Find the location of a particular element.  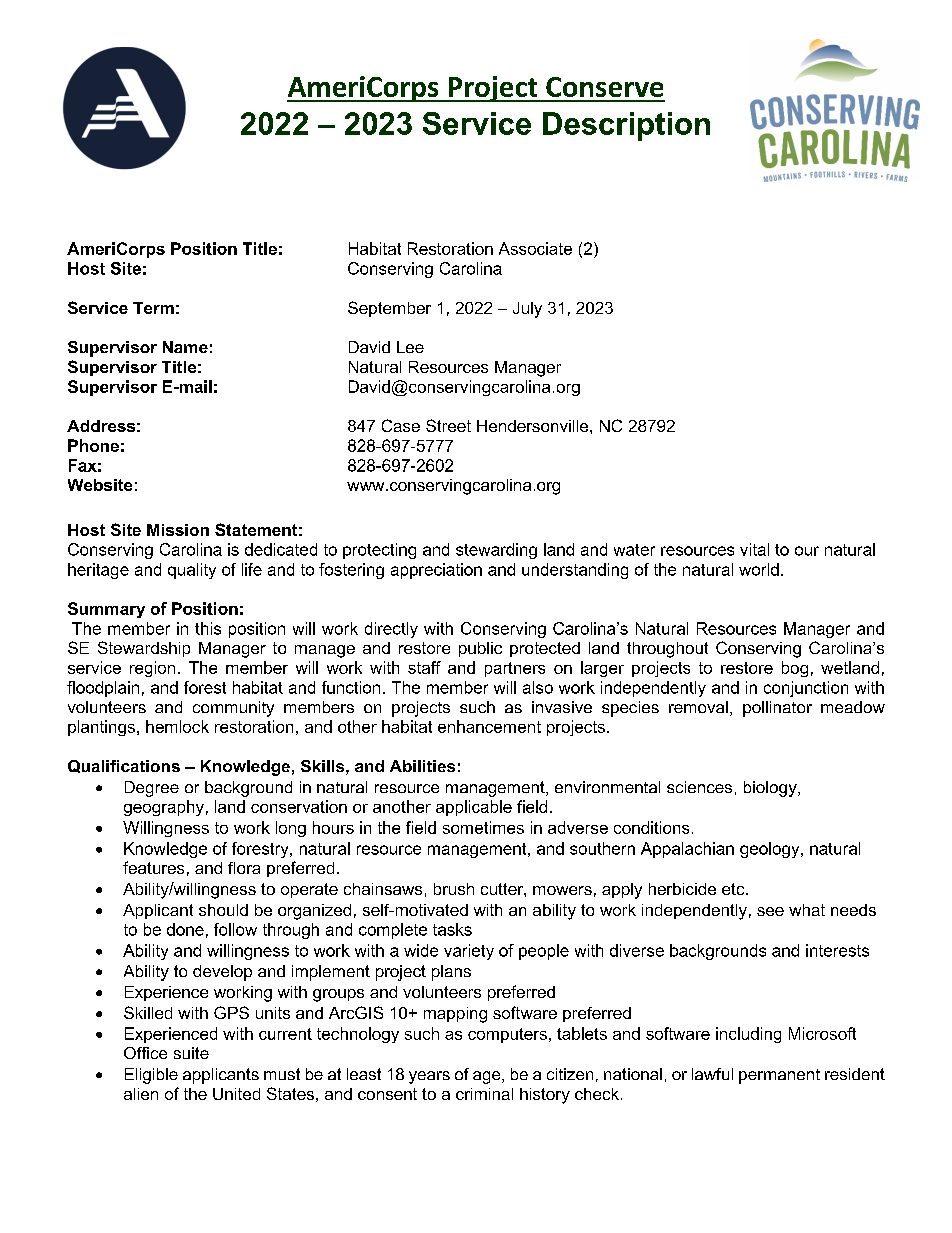

sometimes is located at coordinates (483, 827).
